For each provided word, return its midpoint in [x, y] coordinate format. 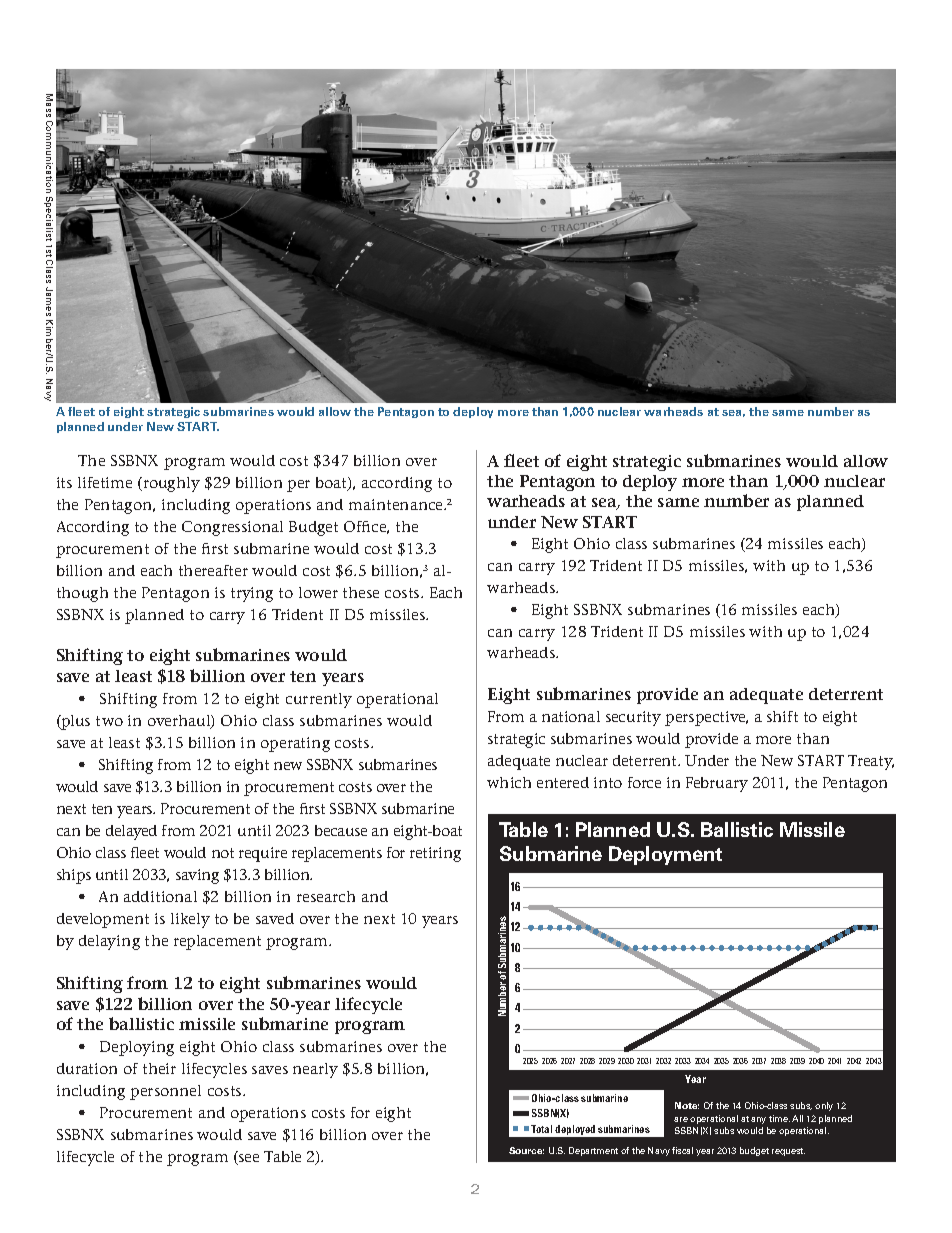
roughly [170, 484]
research [326, 896]
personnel [165, 1092]
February [717, 784]
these [361, 592]
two [109, 721]
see [248, 1159]
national [571, 716]
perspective [706, 718]
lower [318, 592]
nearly [315, 1070]
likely [190, 920]
